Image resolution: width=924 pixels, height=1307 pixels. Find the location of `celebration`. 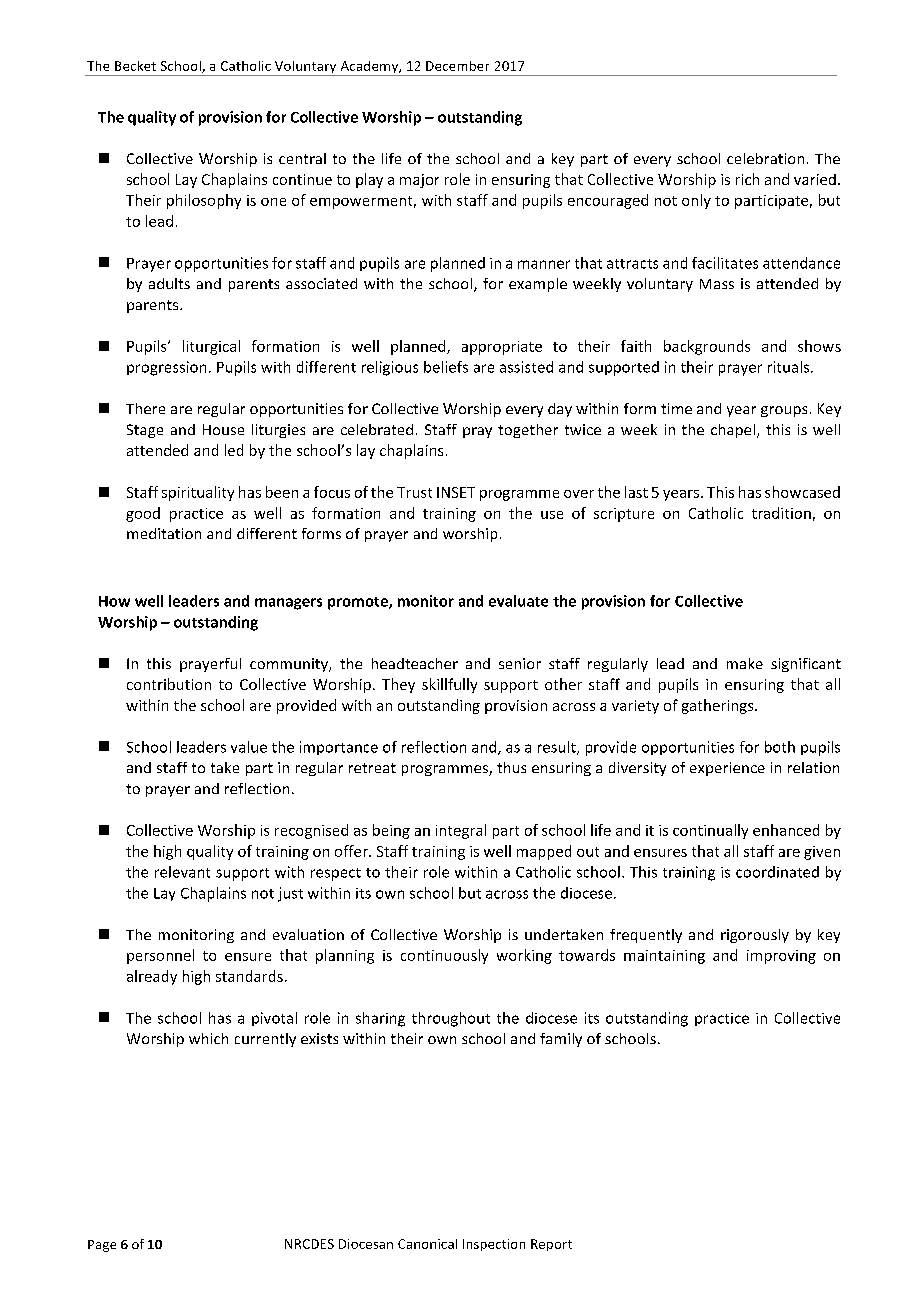

celebration is located at coordinates (765, 158).
